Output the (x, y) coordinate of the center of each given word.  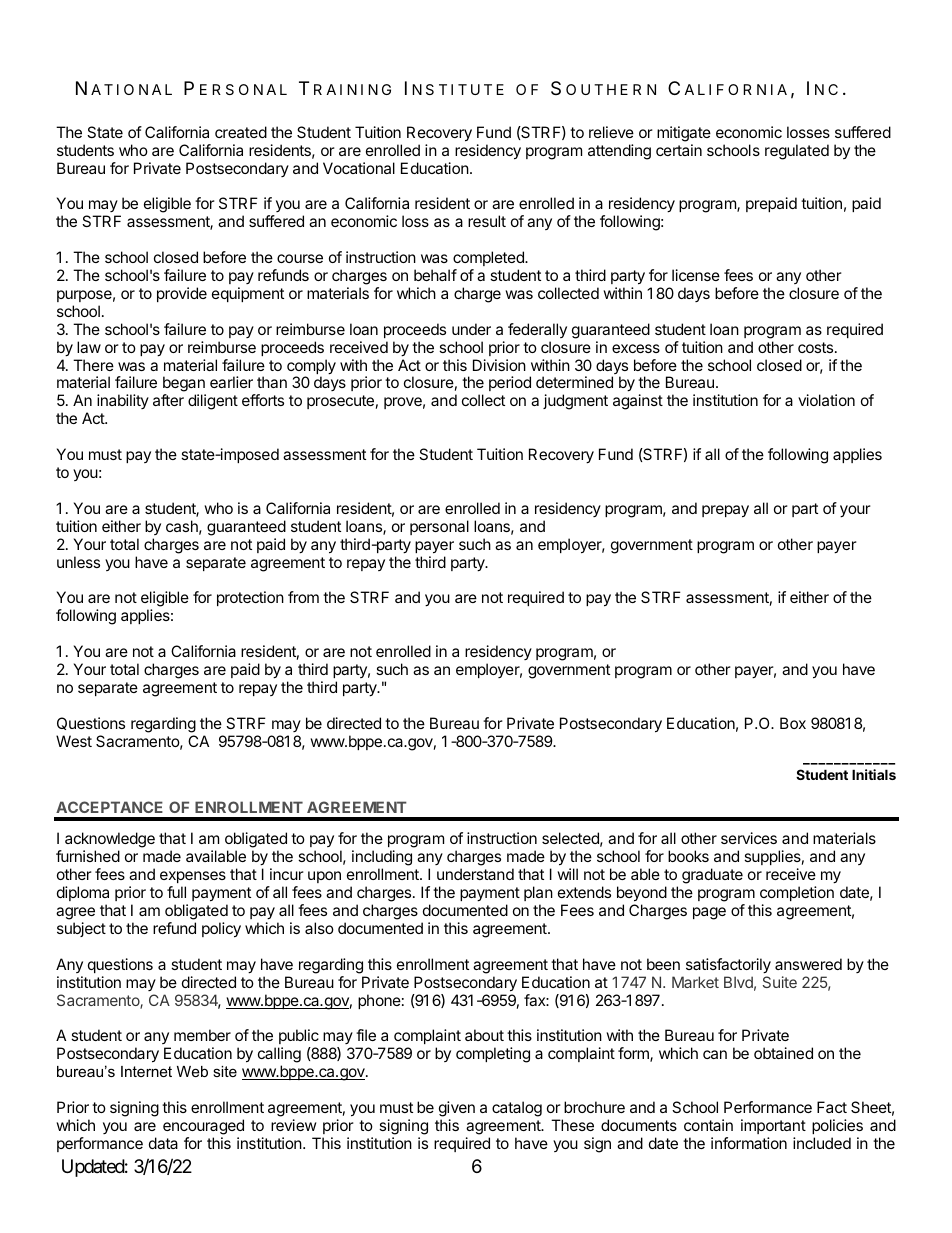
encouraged (203, 1127)
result (487, 221)
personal (439, 527)
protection (250, 598)
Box (793, 723)
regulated (797, 152)
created (241, 132)
